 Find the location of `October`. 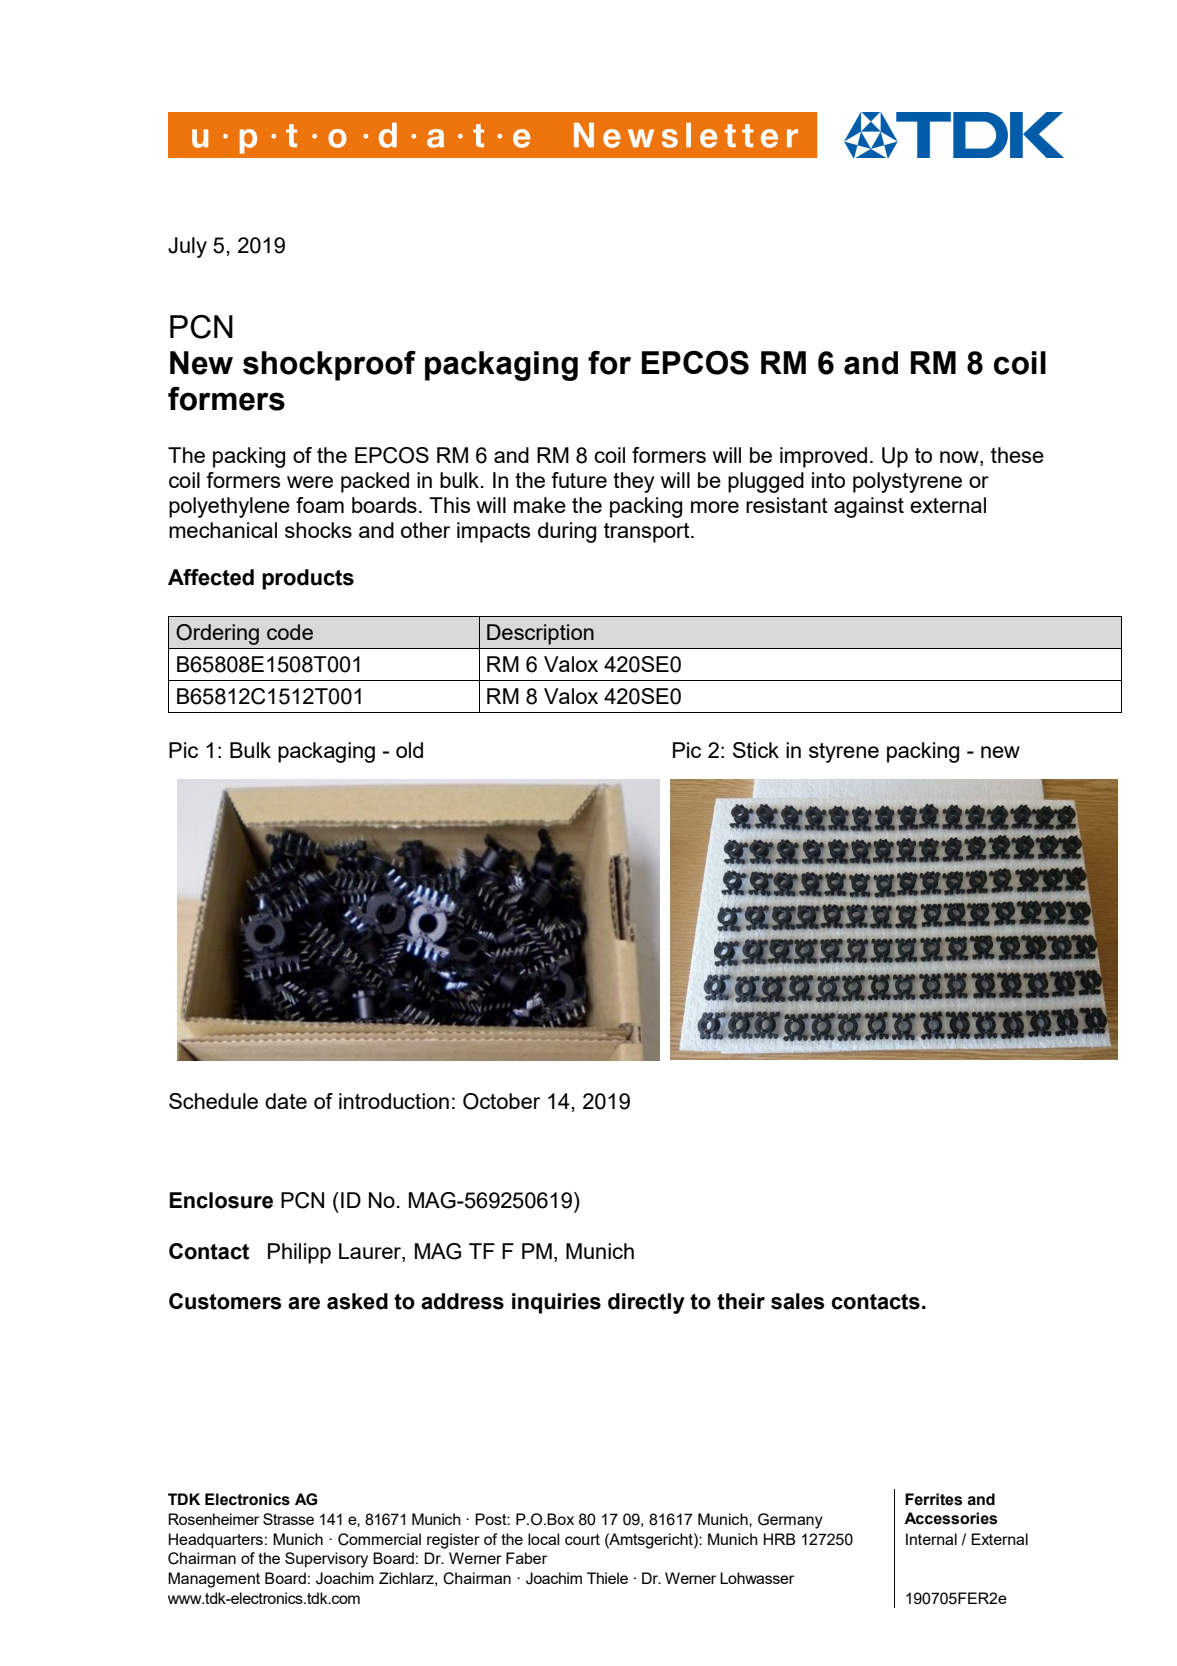

October is located at coordinates (501, 1101).
